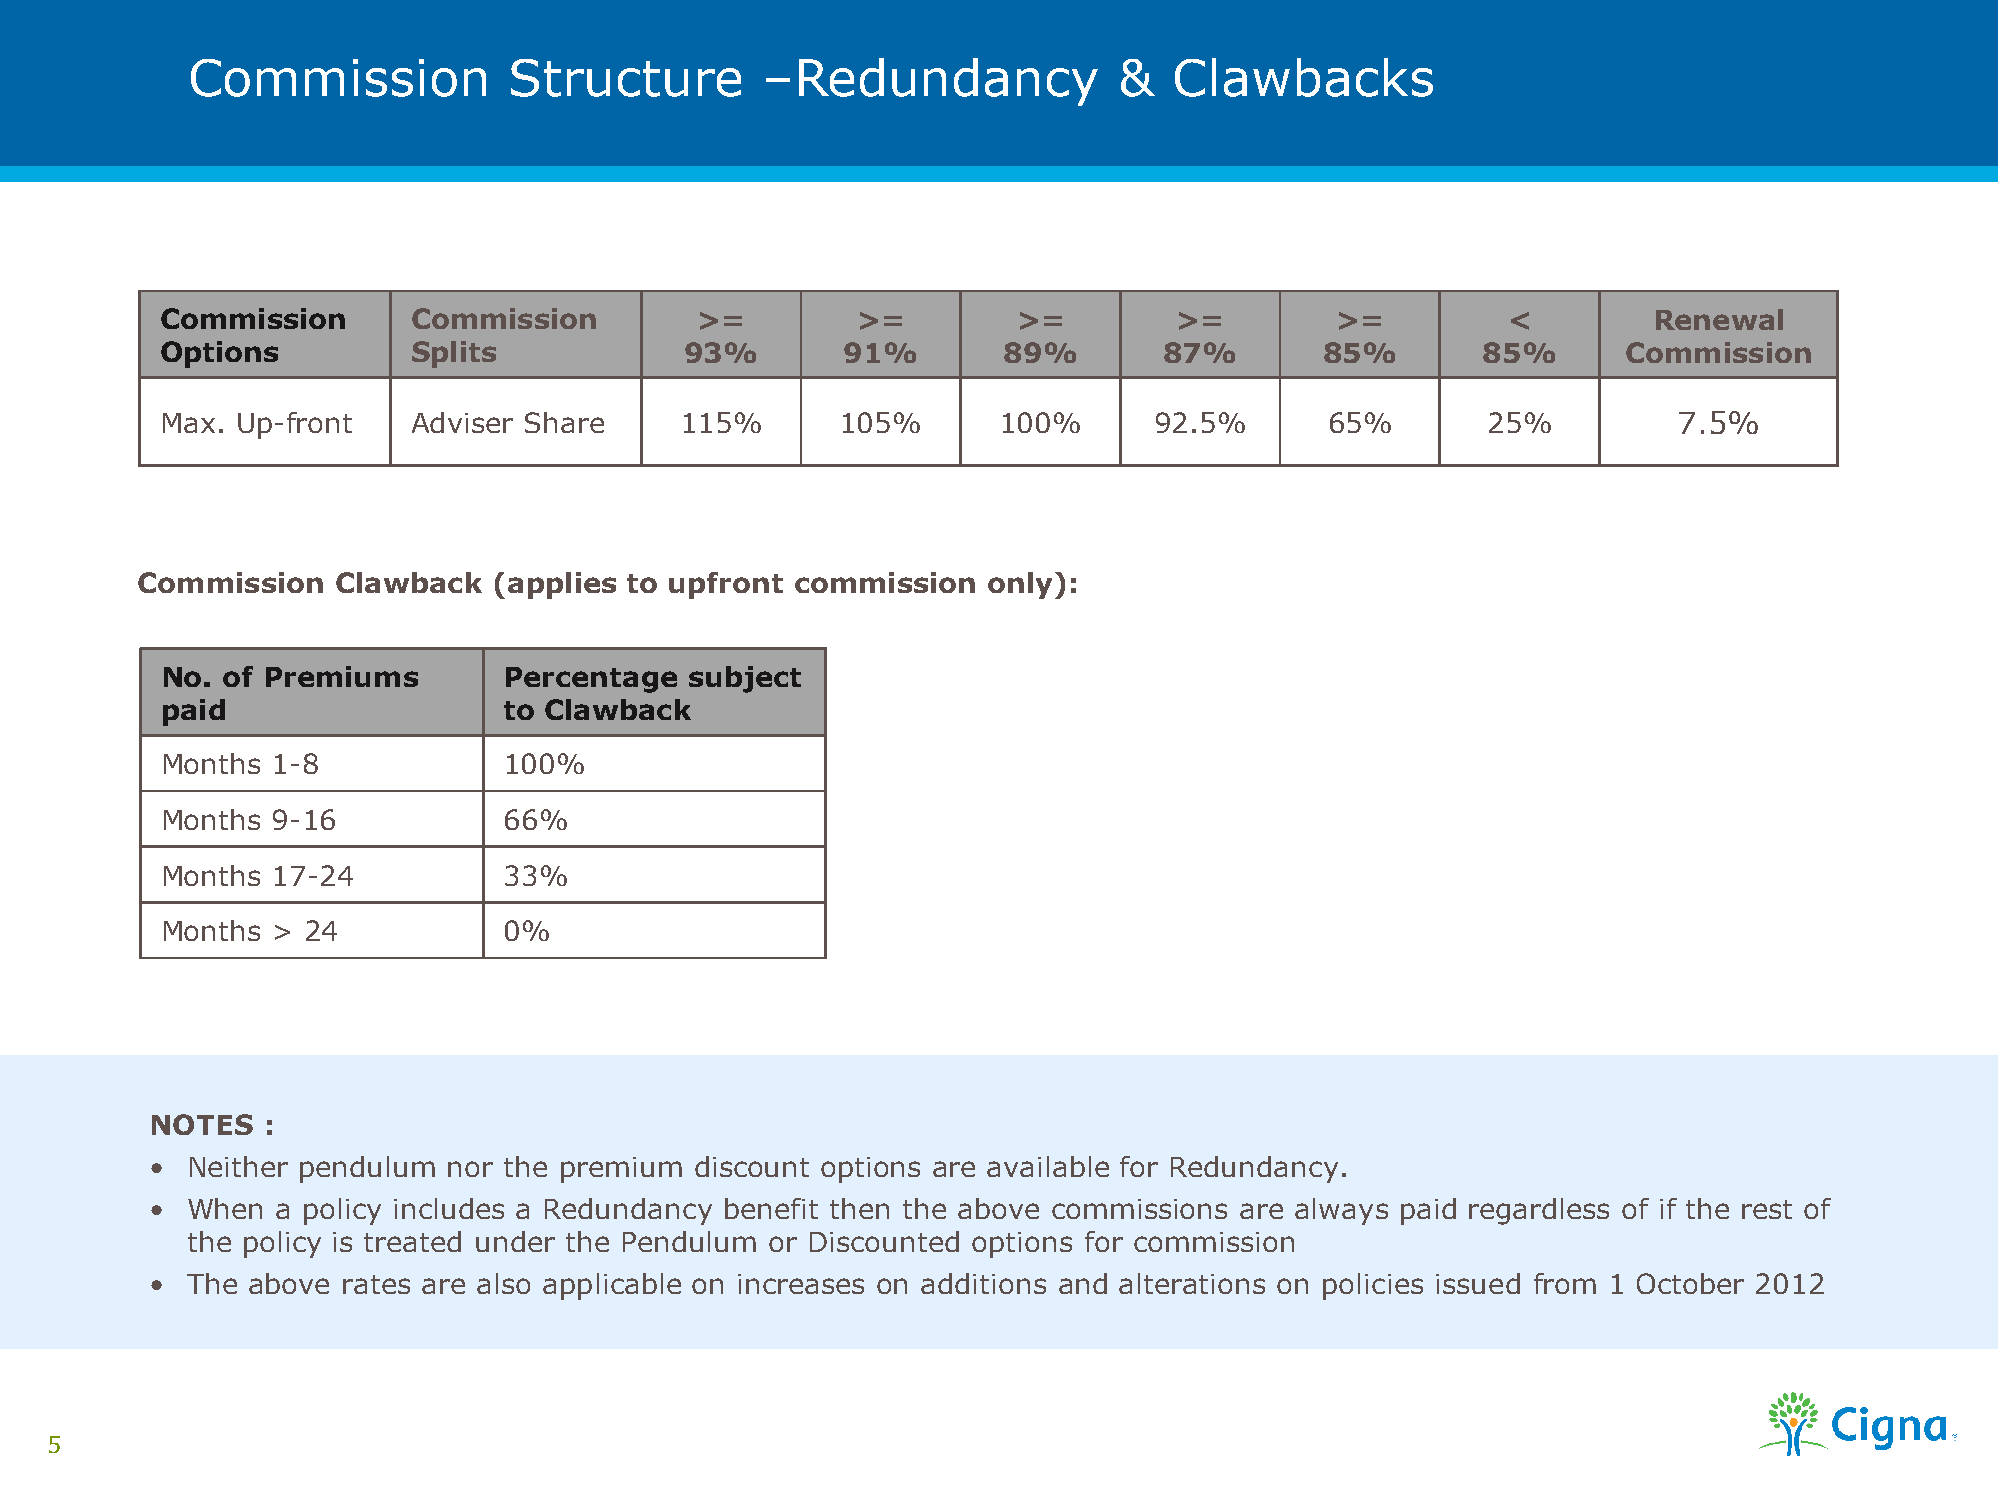  What do you see at coordinates (1539, 1211) in the screenshot?
I see `regardless` at bounding box center [1539, 1211].
